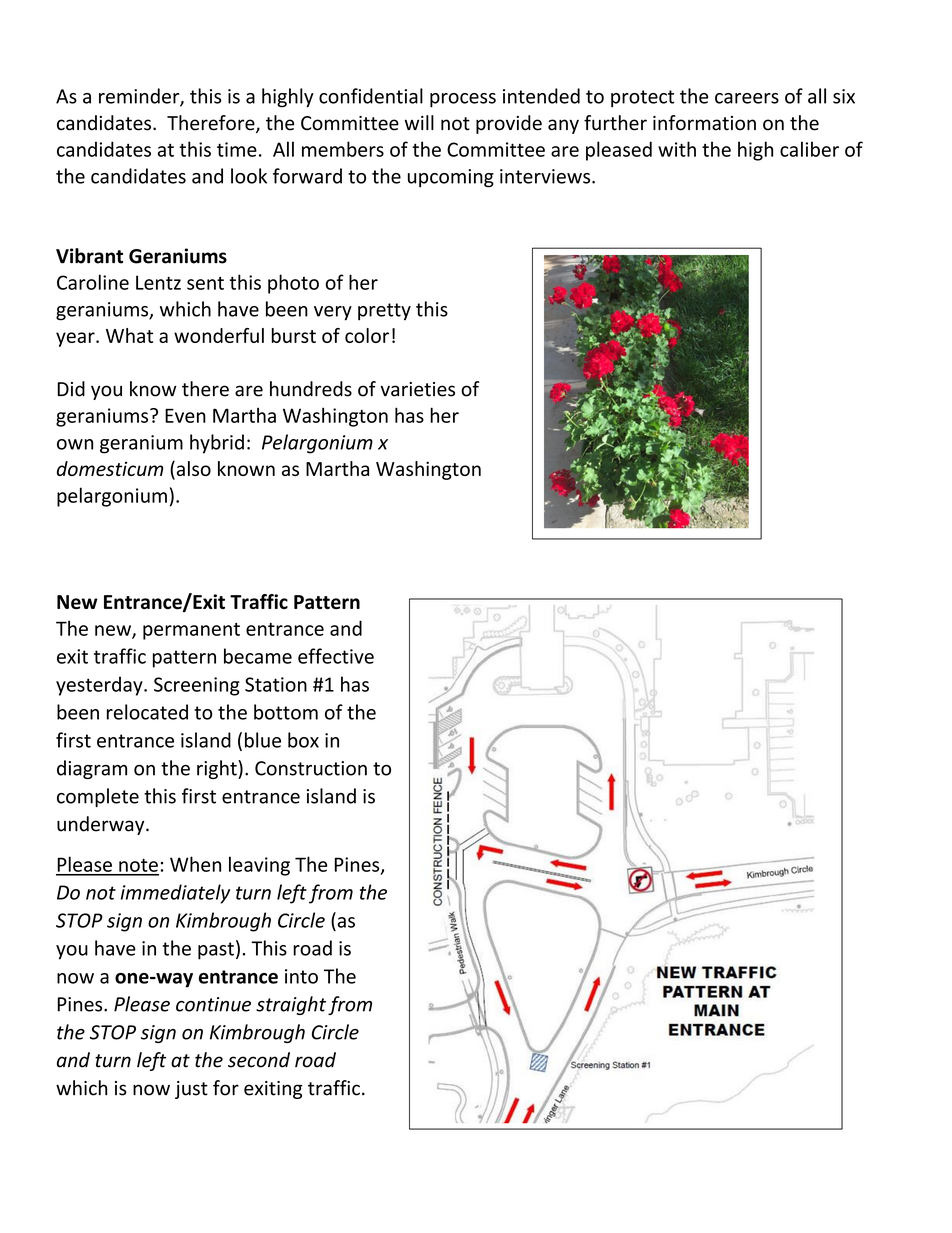 The height and width of the screenshot is (1233, 952). Describe the element at coordinates (191, 1090) in the screenshot. I see `just` at that location.
